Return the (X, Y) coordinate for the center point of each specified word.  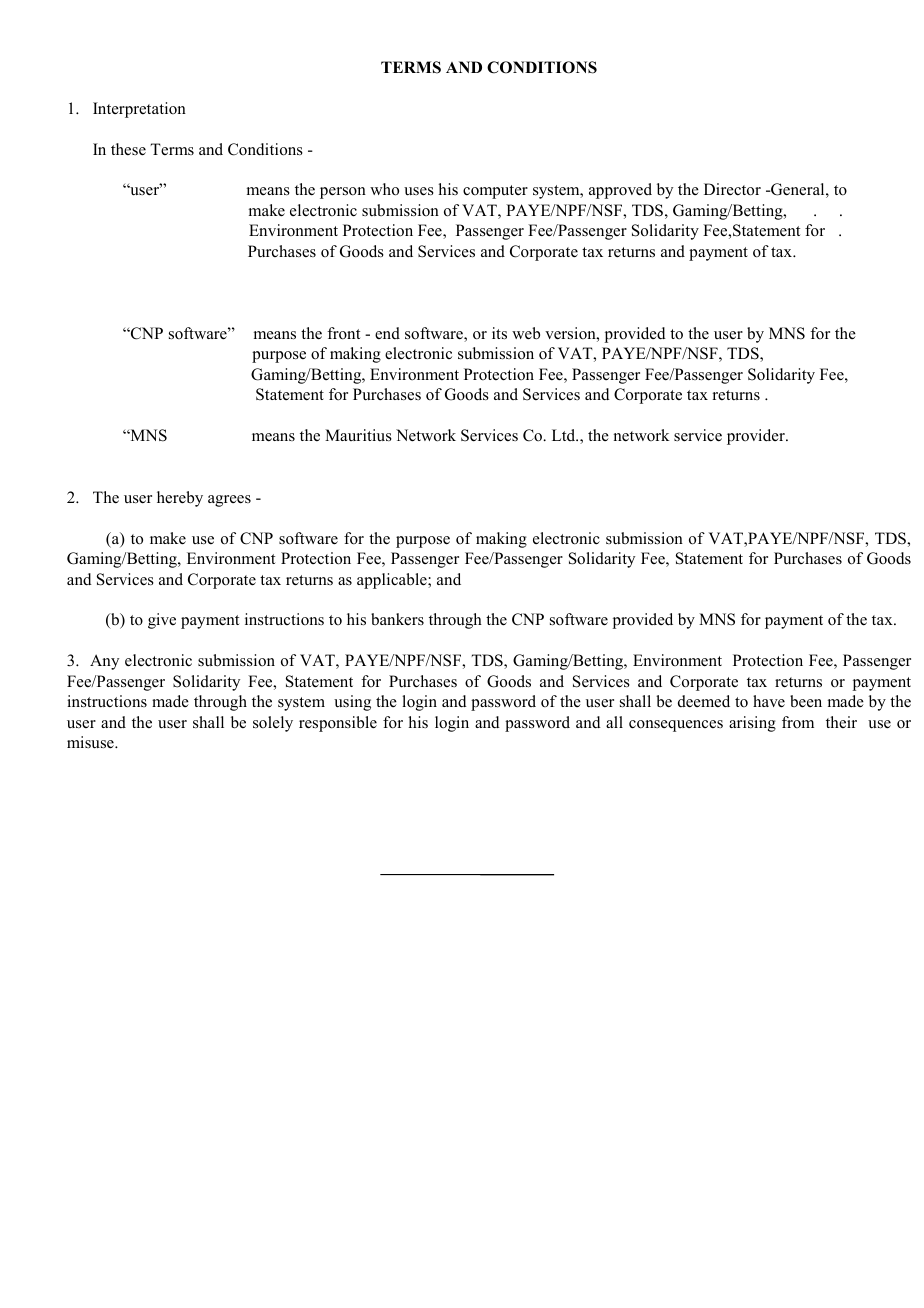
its (499, 333)
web (526, 333)
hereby (180, 499)
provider (757, 437)
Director (732, 189)
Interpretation (139, 110)
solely (273, 724)
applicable (393, 581)
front (343, 333)
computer (495, 192)
